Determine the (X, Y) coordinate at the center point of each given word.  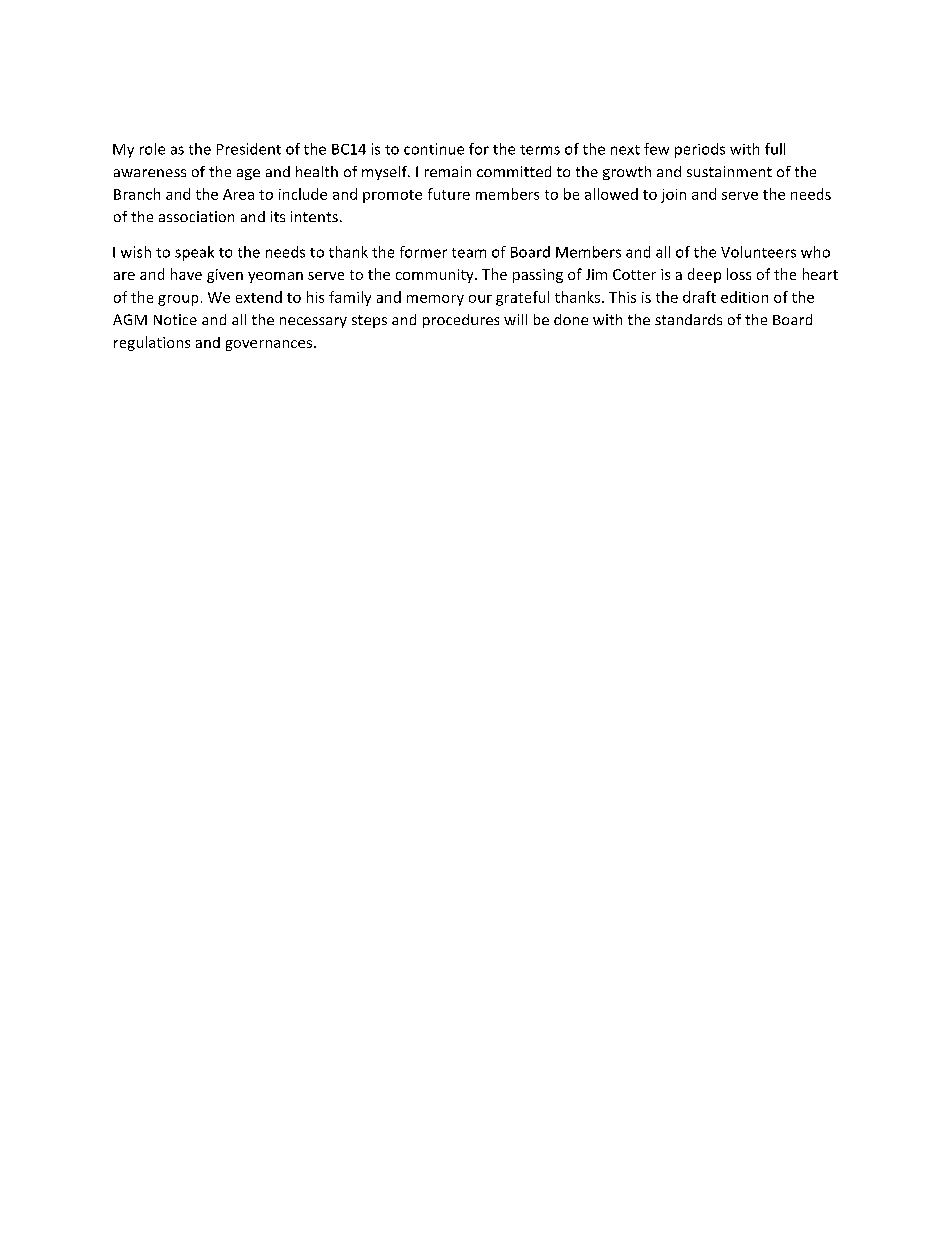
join (673, 196)
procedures (461, 321)
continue (434, 149)
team (469, 253)
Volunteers (758, 252)
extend (259, 297)
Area (238, 194)
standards (688, 319)
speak (194, 253)
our (480, 299)
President (249, 149)
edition (744, 297)
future (449, 194)
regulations (152, 343)
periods (700, 150)
